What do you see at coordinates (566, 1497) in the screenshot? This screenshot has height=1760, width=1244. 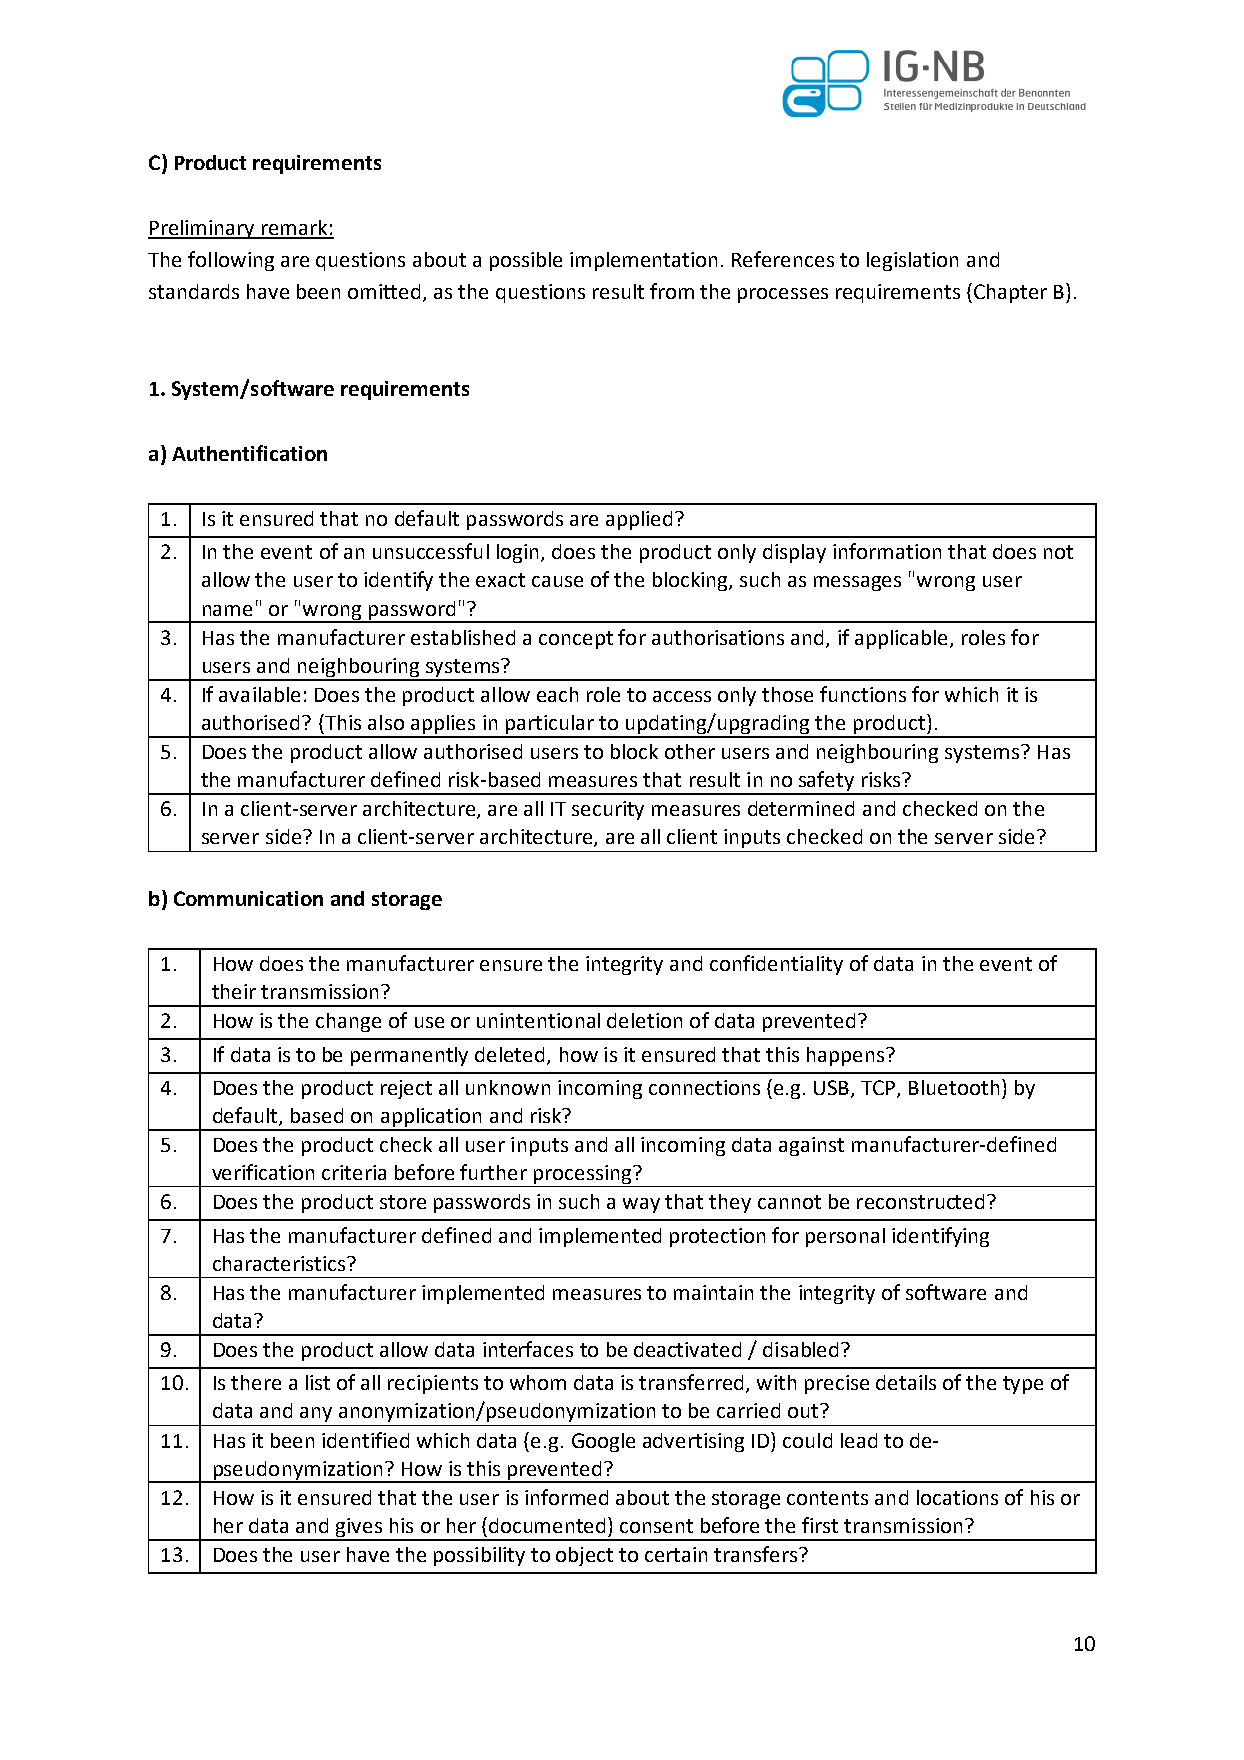 I see `informed` at bounding box center [566, 1497].
